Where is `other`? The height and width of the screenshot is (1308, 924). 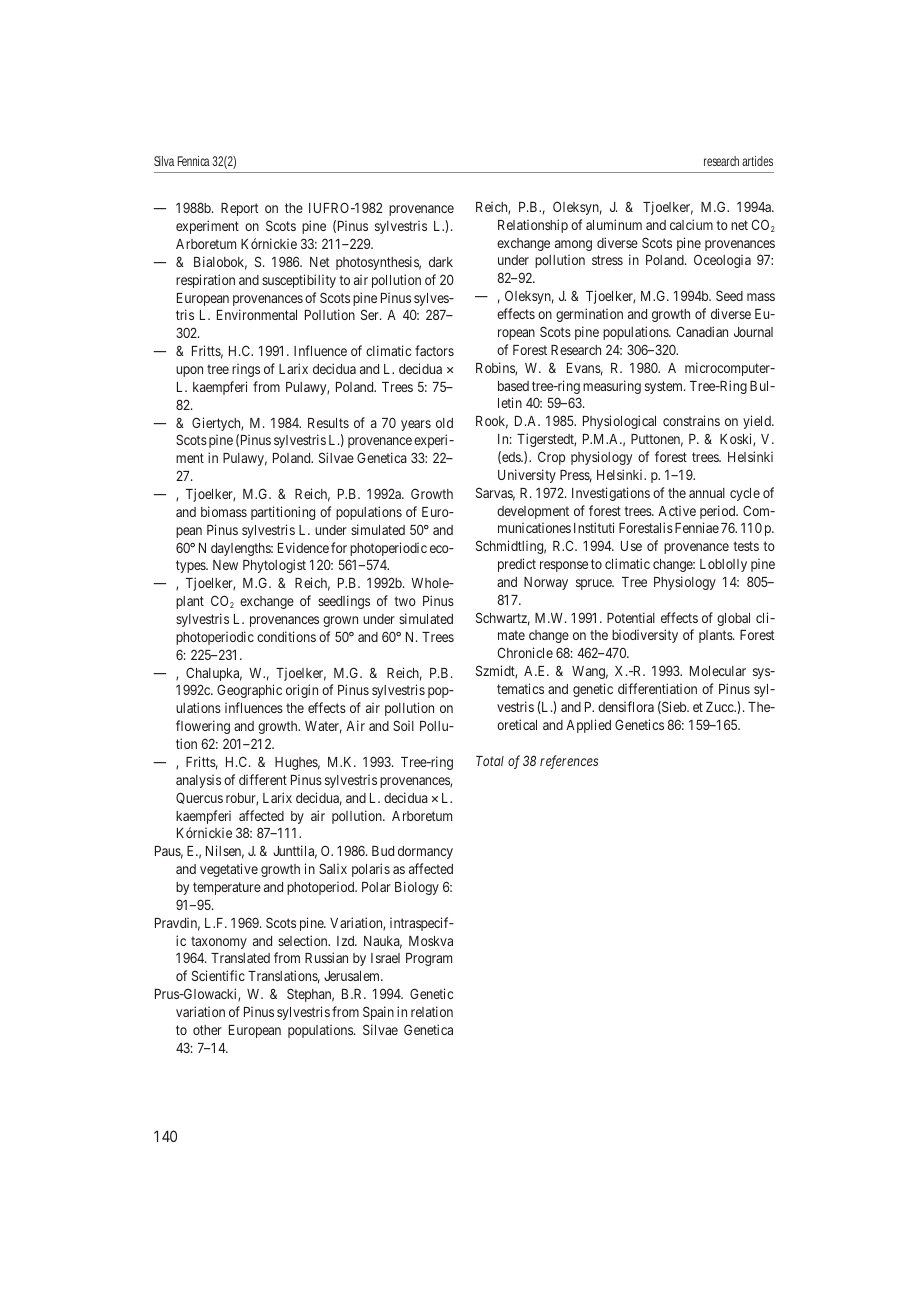 other is located at coordinates (207, 1030).
